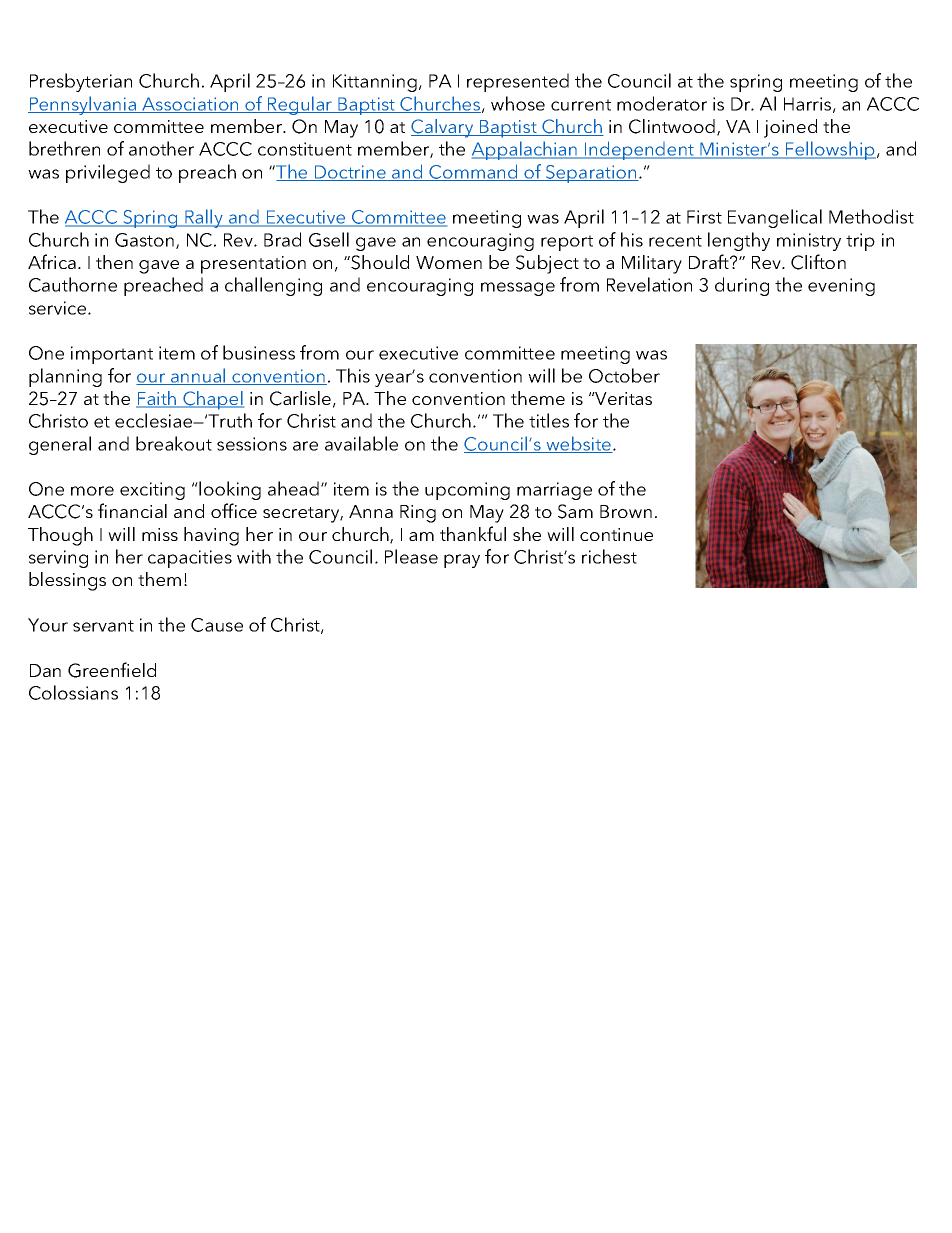  Describe the element at coordinates (518, 289) in the screenshot. I see `message` at that location.
